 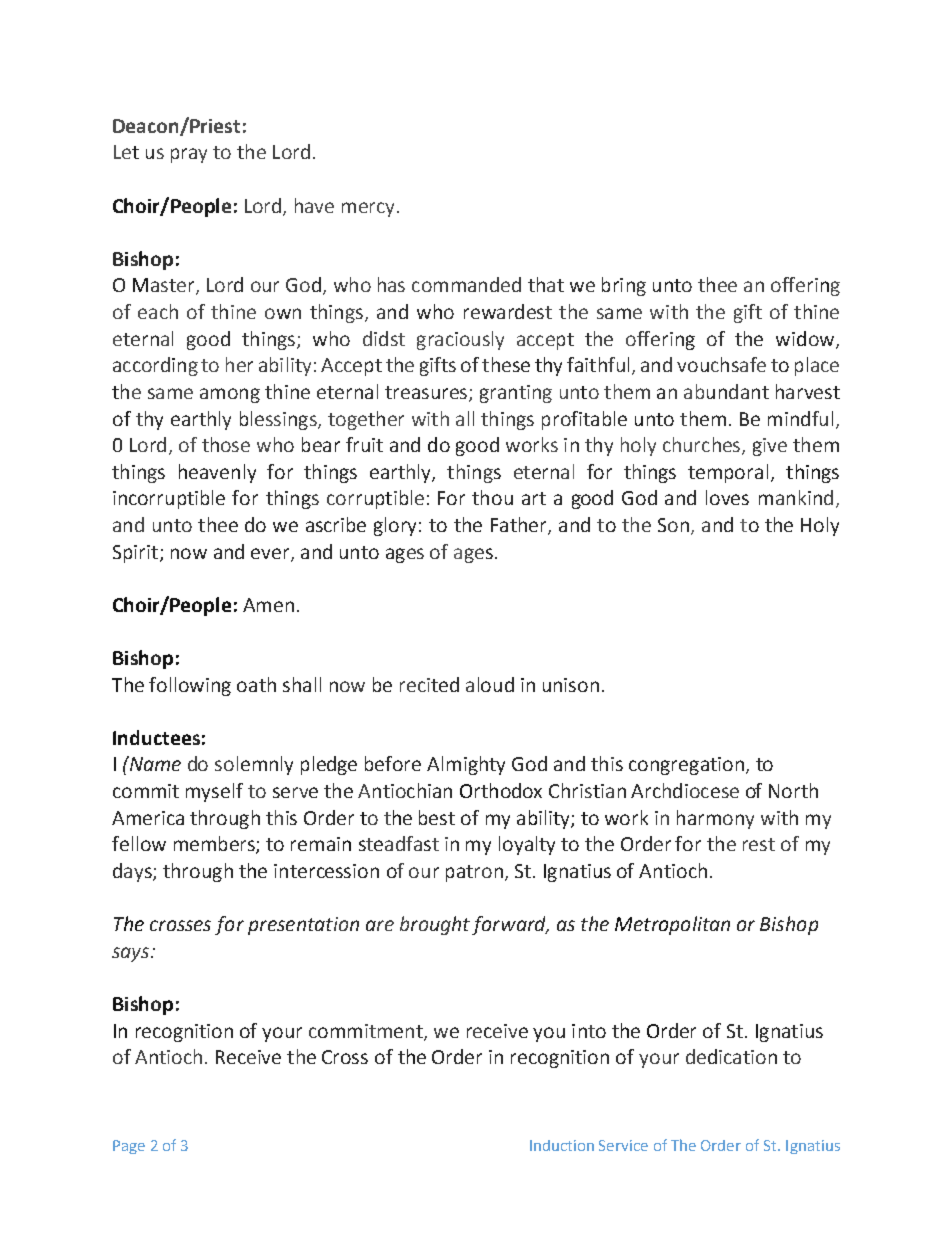 I want to click on Induction, so click(x=562, y=1145).
